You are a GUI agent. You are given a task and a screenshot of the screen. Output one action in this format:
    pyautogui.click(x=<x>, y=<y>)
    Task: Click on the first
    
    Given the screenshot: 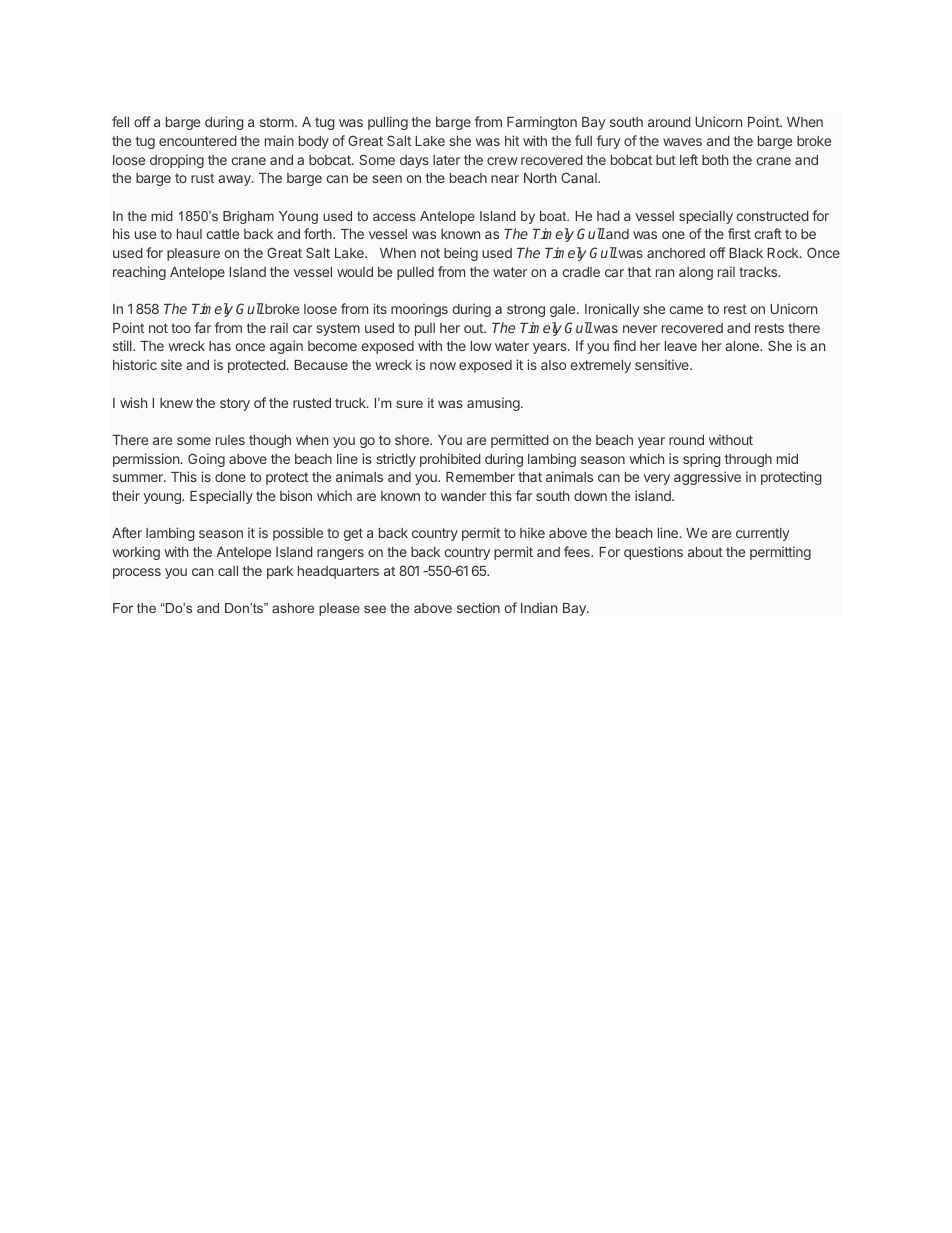 What is the action you would take?
    pyautogui.click(x=739, y=233)
